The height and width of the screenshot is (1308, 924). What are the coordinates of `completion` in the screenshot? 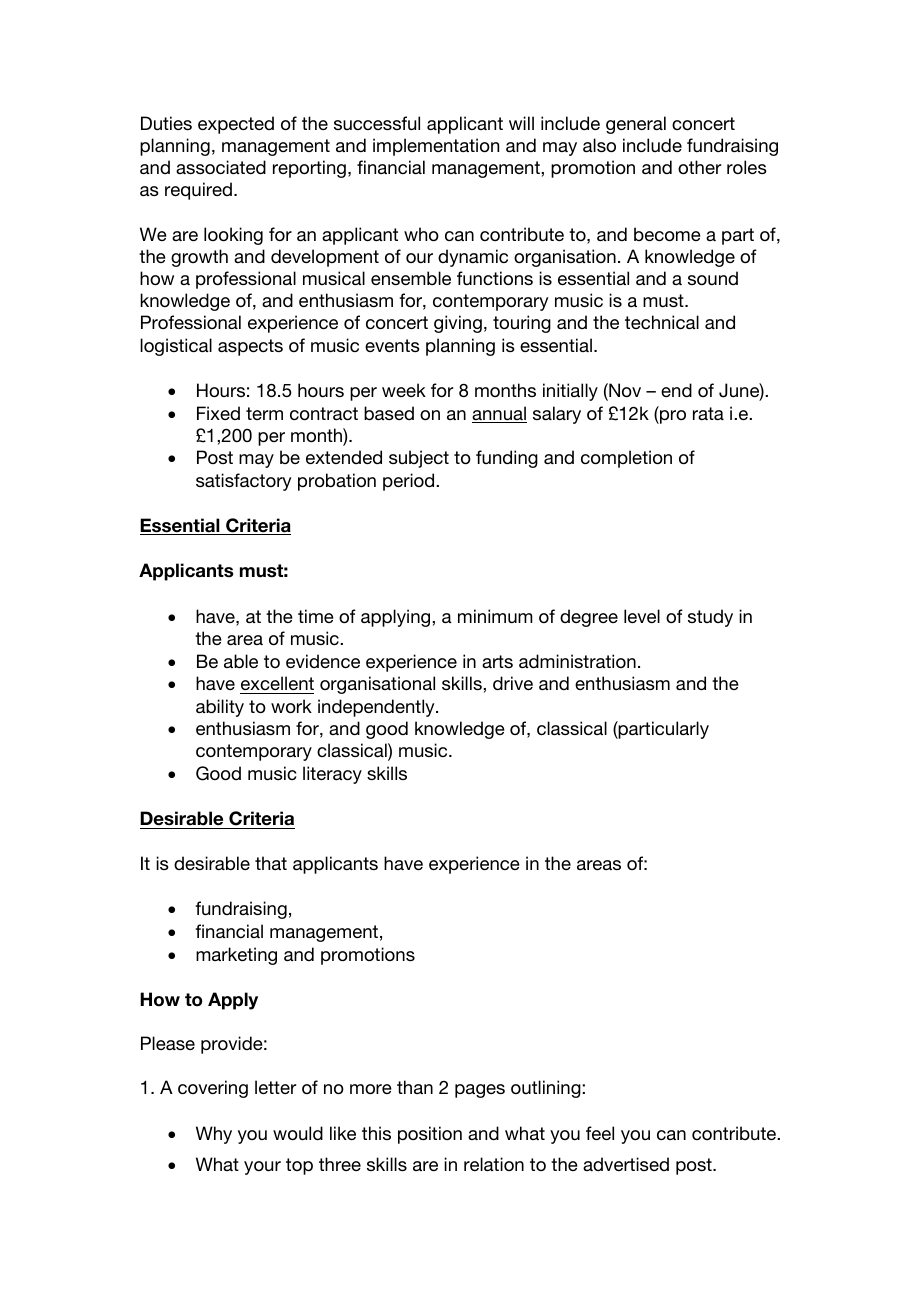 It's located at (626, 459).
